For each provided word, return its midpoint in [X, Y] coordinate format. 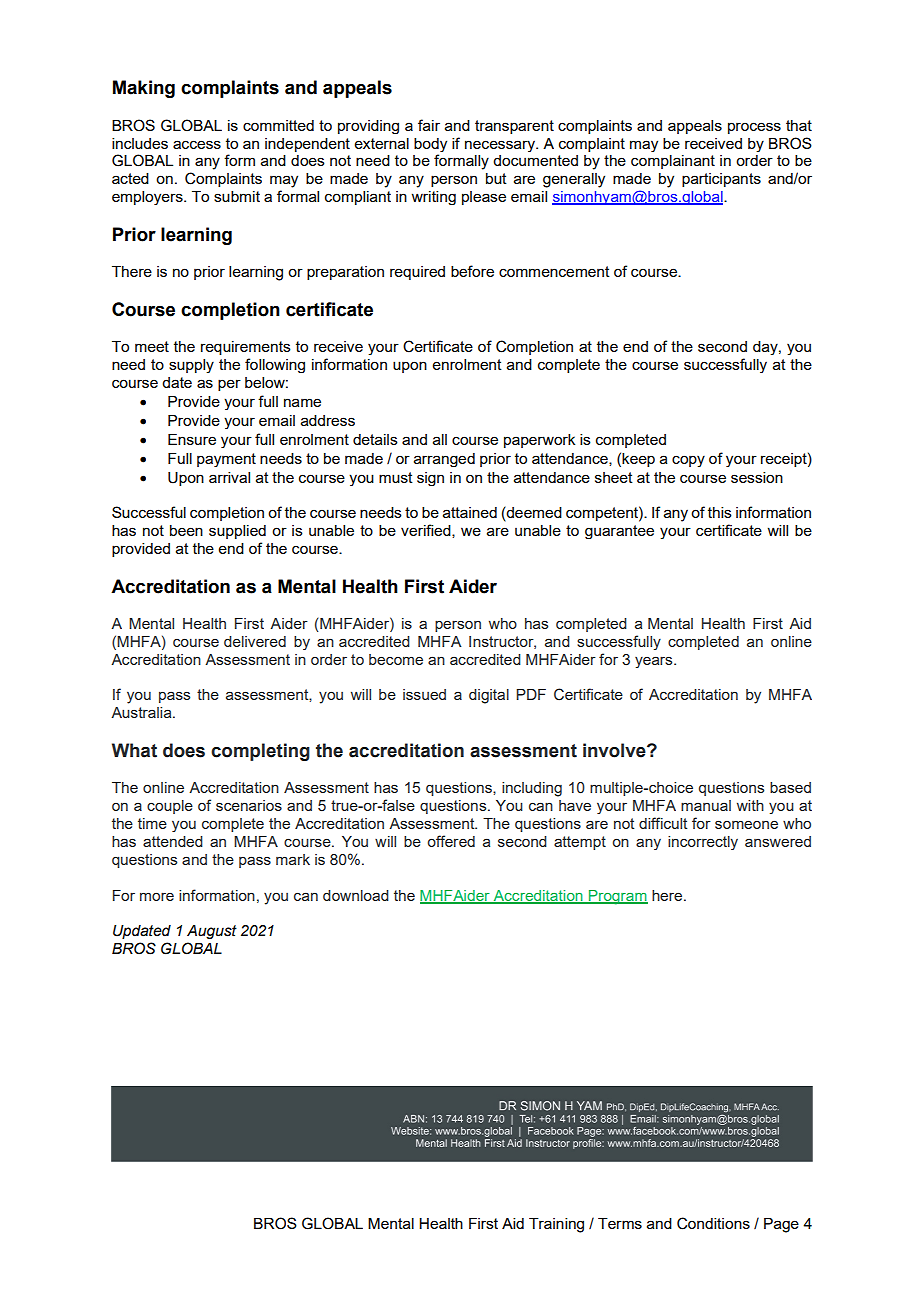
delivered [255, 641]
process [754, 128]
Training [556, 1225]
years [655, 662]
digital [489, 696]
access [197, 144]
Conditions [713, 1223]
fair [429, 125]
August [212, 932]
